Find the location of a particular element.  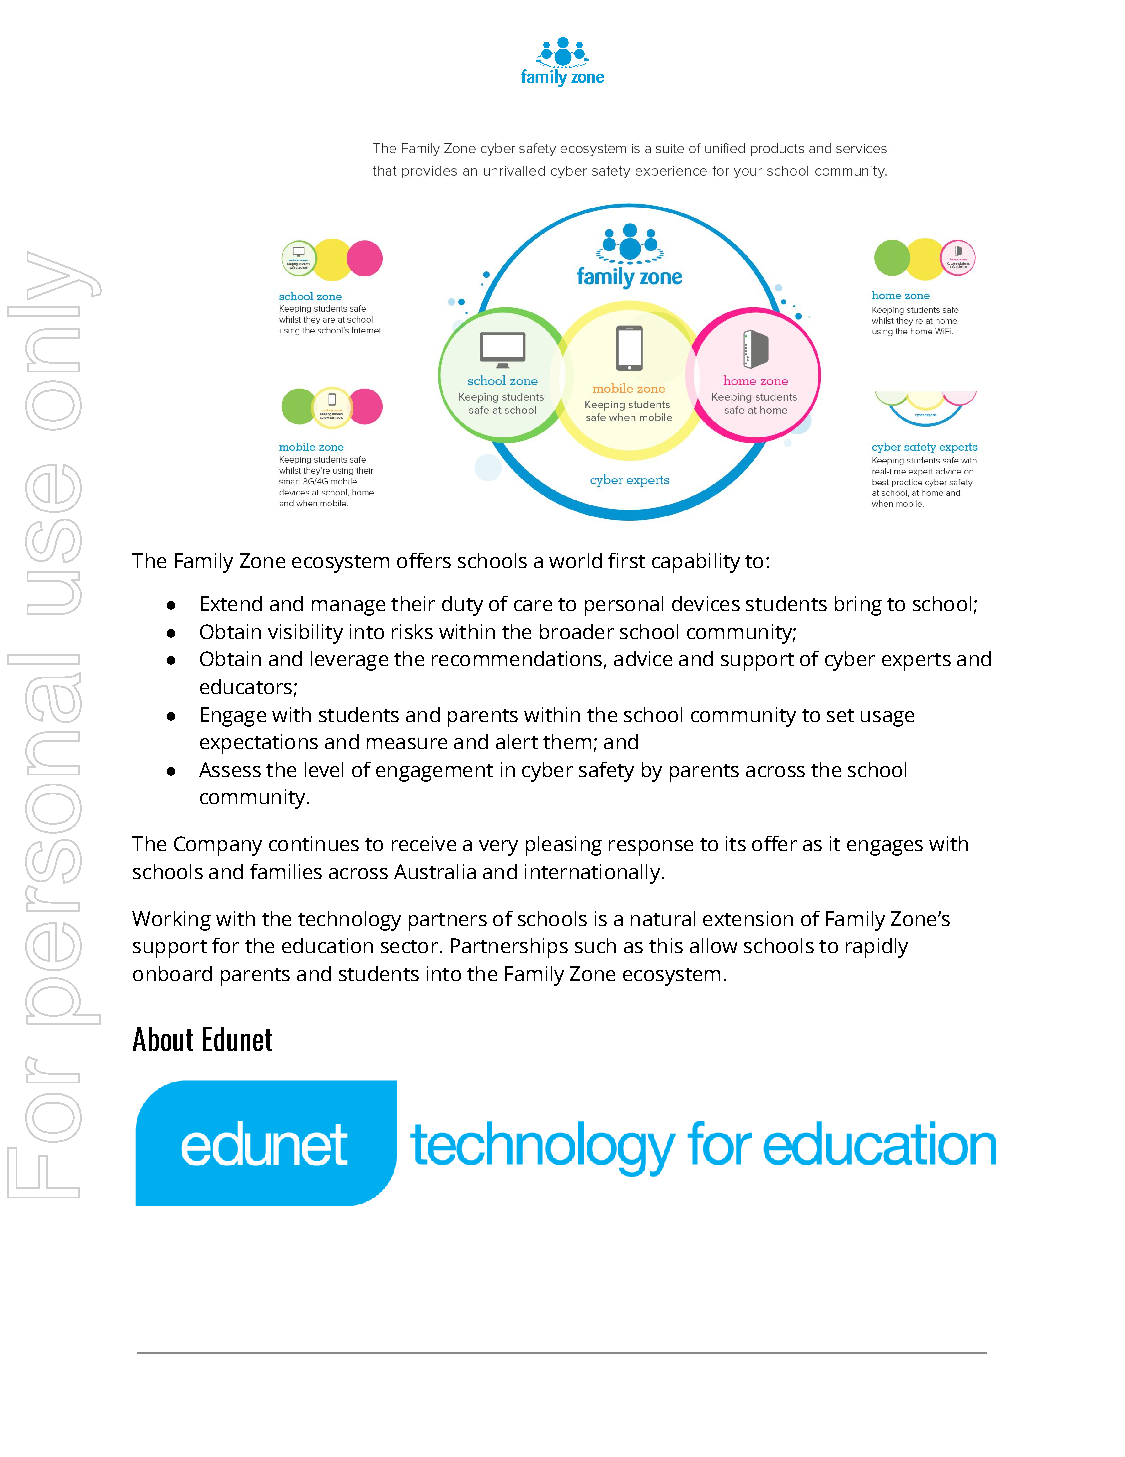

such is located at coordinates (595, 945).
